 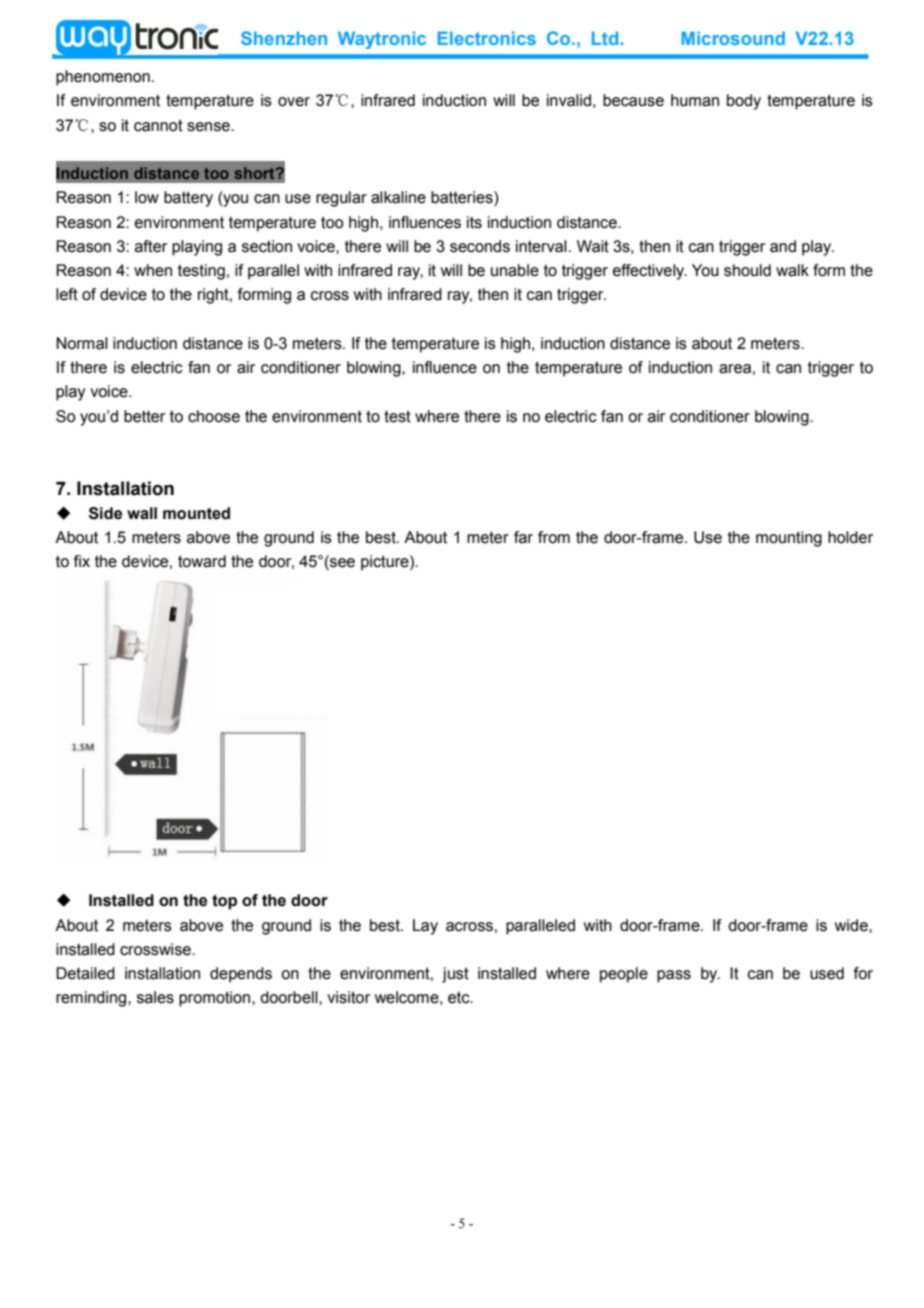 I want to click on sales, so click(x=155, y=997).
